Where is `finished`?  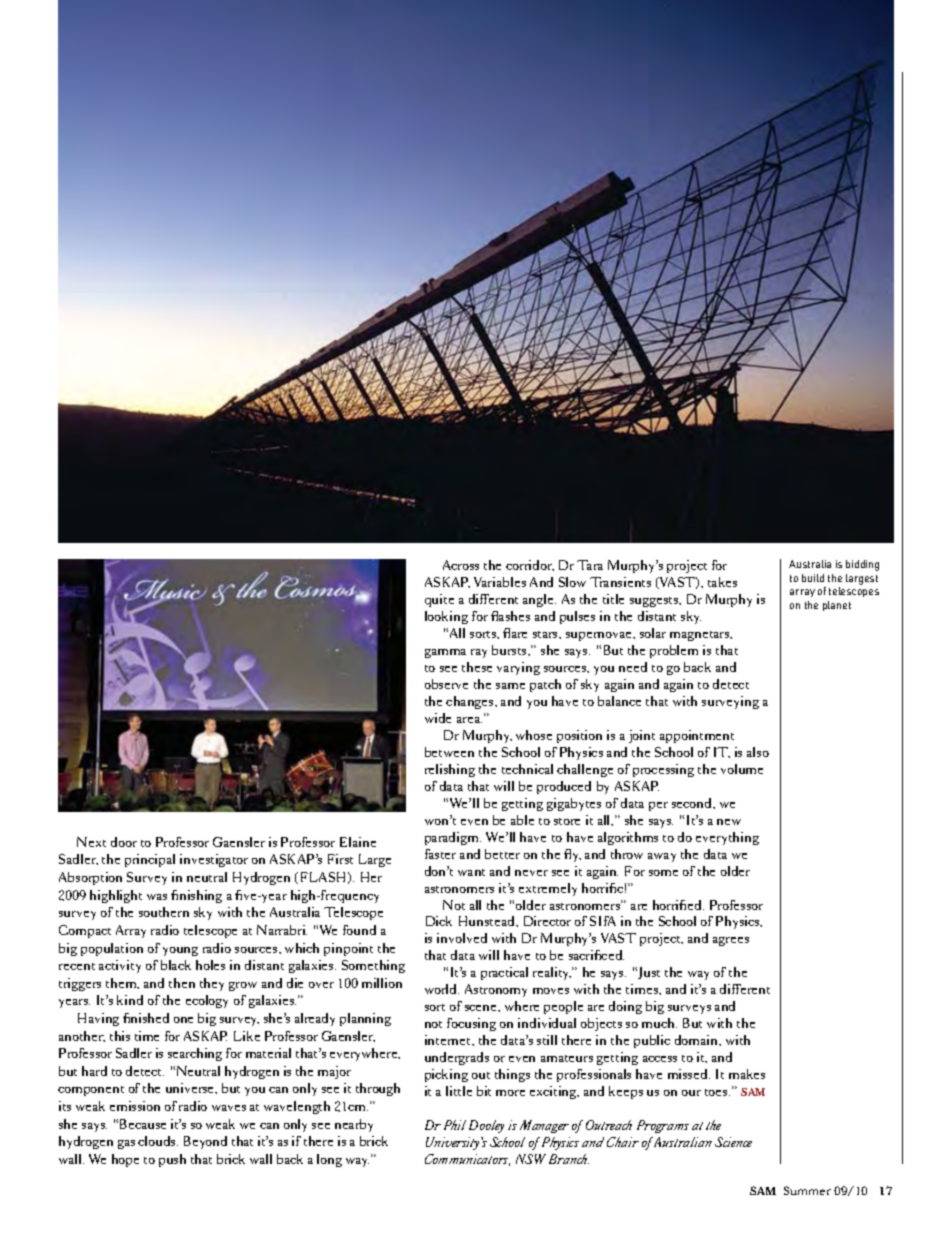 finished is located at coordinates (146, 1018).
